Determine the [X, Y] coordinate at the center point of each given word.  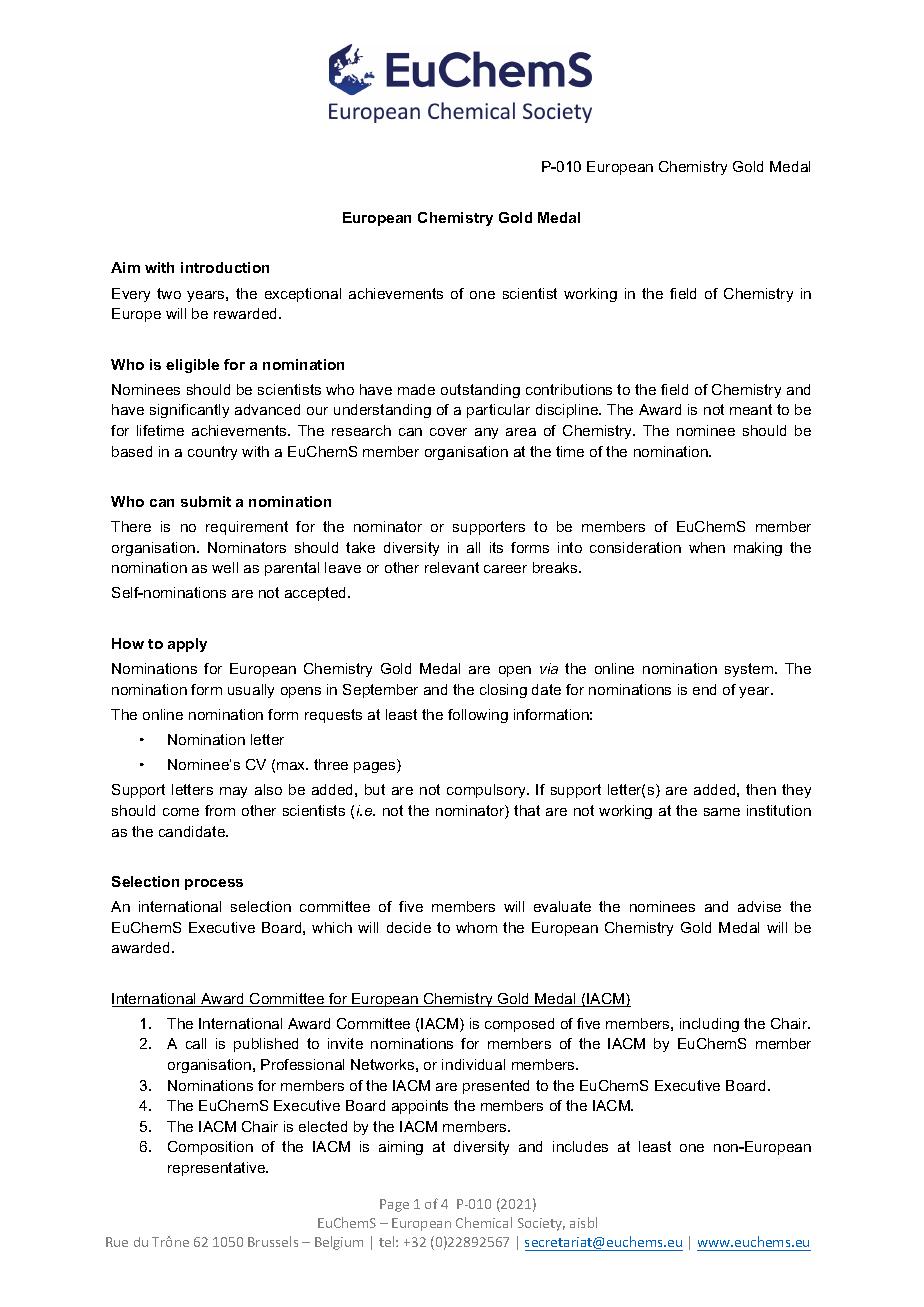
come [181, 812]
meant [751, 409]
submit [206, 501]
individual [473, 1064]
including [709, 1025]
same [722, 812]
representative [218, 1169]
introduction [225, 267]
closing [503, 691]
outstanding [480, 391]
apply [187, 645]
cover [448, 432]
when [707, 547]
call [196, 1043]
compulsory [487, 791]
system [750, 670]
